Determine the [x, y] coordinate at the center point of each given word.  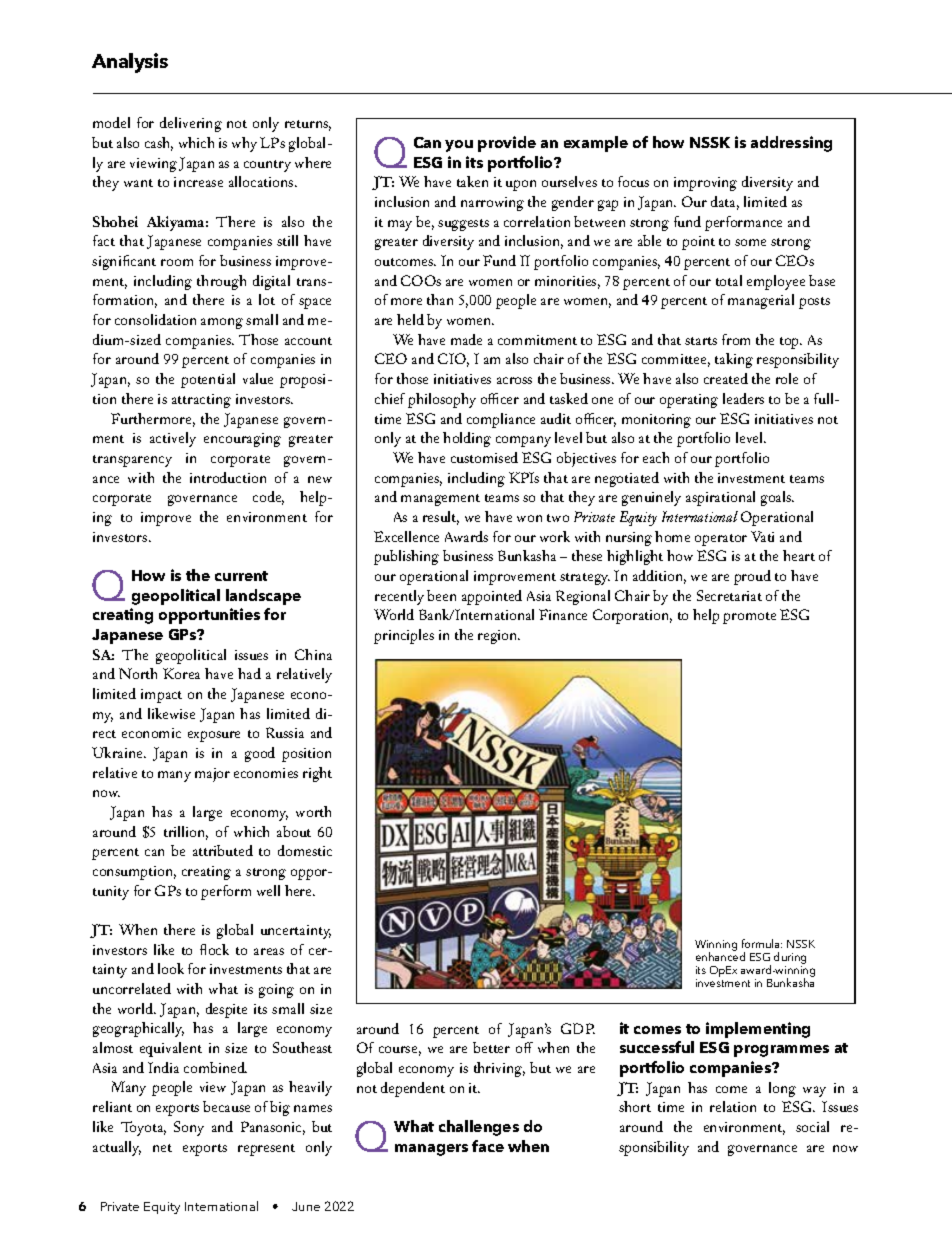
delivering [191, 124]
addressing [791, 144]
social [812, 1126]
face [488, 1146]
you [459, 146]
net [162, 1148]
